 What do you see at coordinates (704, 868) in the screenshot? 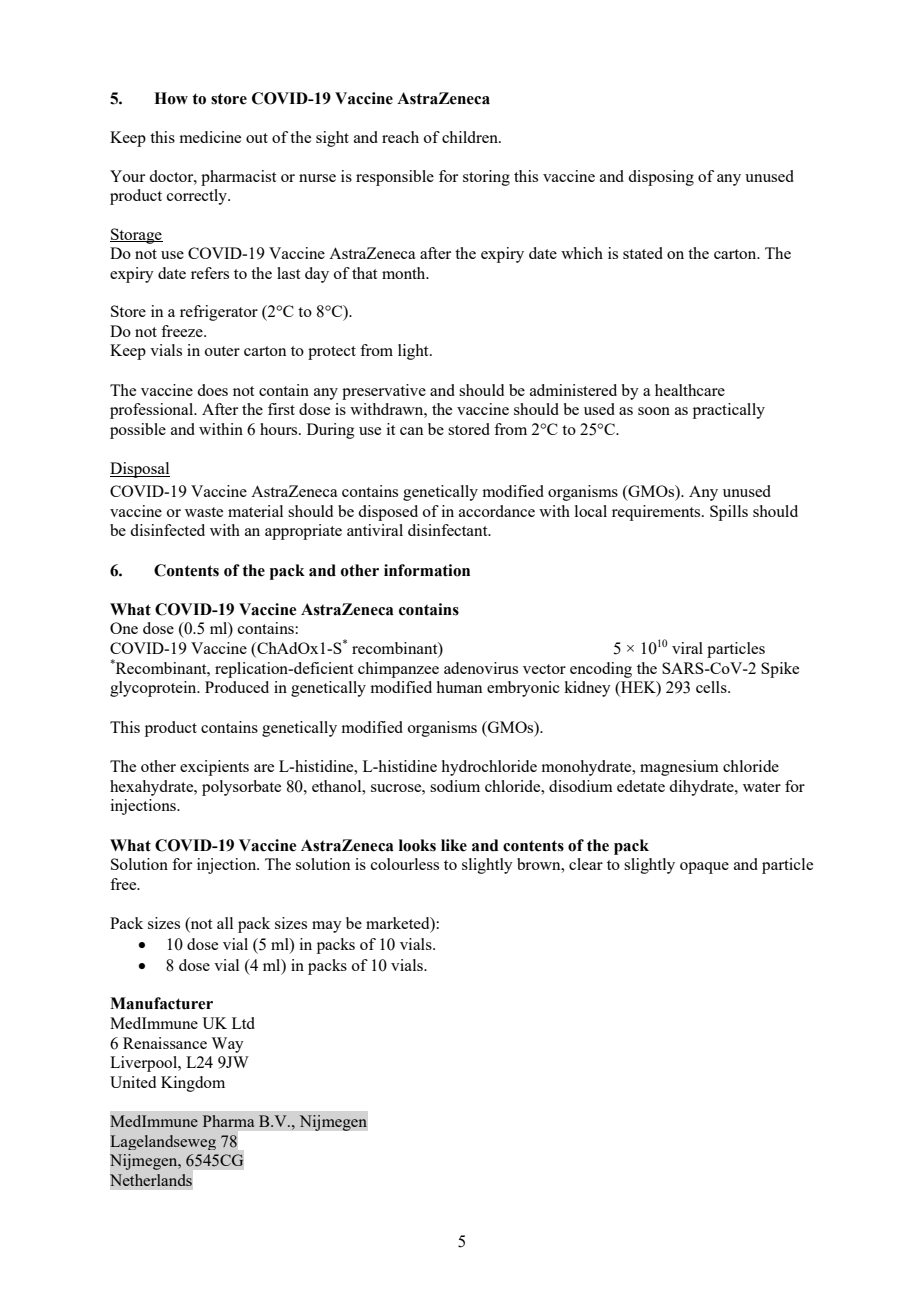
I see `opaque` at bounding box center [704, 868].
